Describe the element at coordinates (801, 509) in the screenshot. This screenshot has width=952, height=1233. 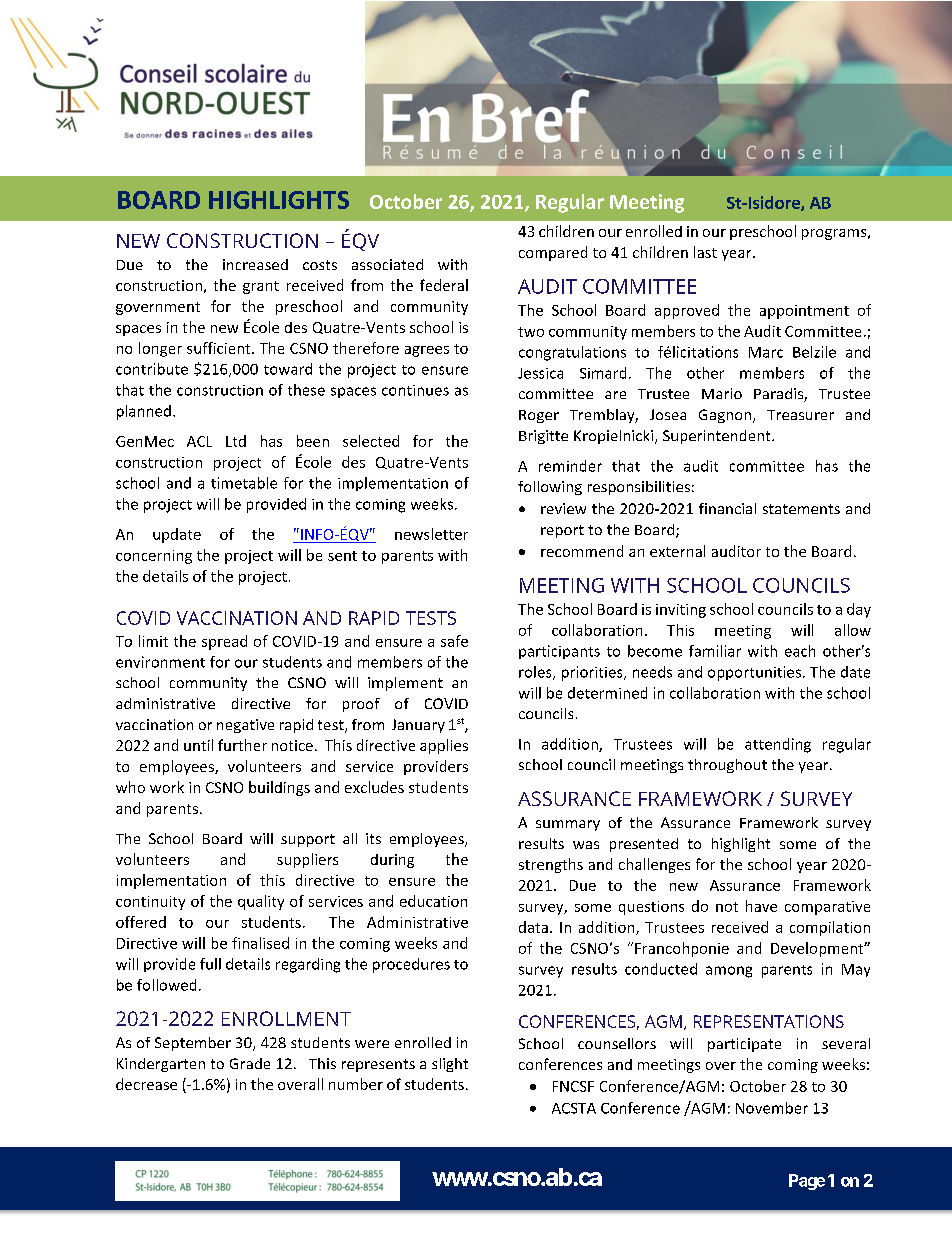
I see `statements` at that location.
